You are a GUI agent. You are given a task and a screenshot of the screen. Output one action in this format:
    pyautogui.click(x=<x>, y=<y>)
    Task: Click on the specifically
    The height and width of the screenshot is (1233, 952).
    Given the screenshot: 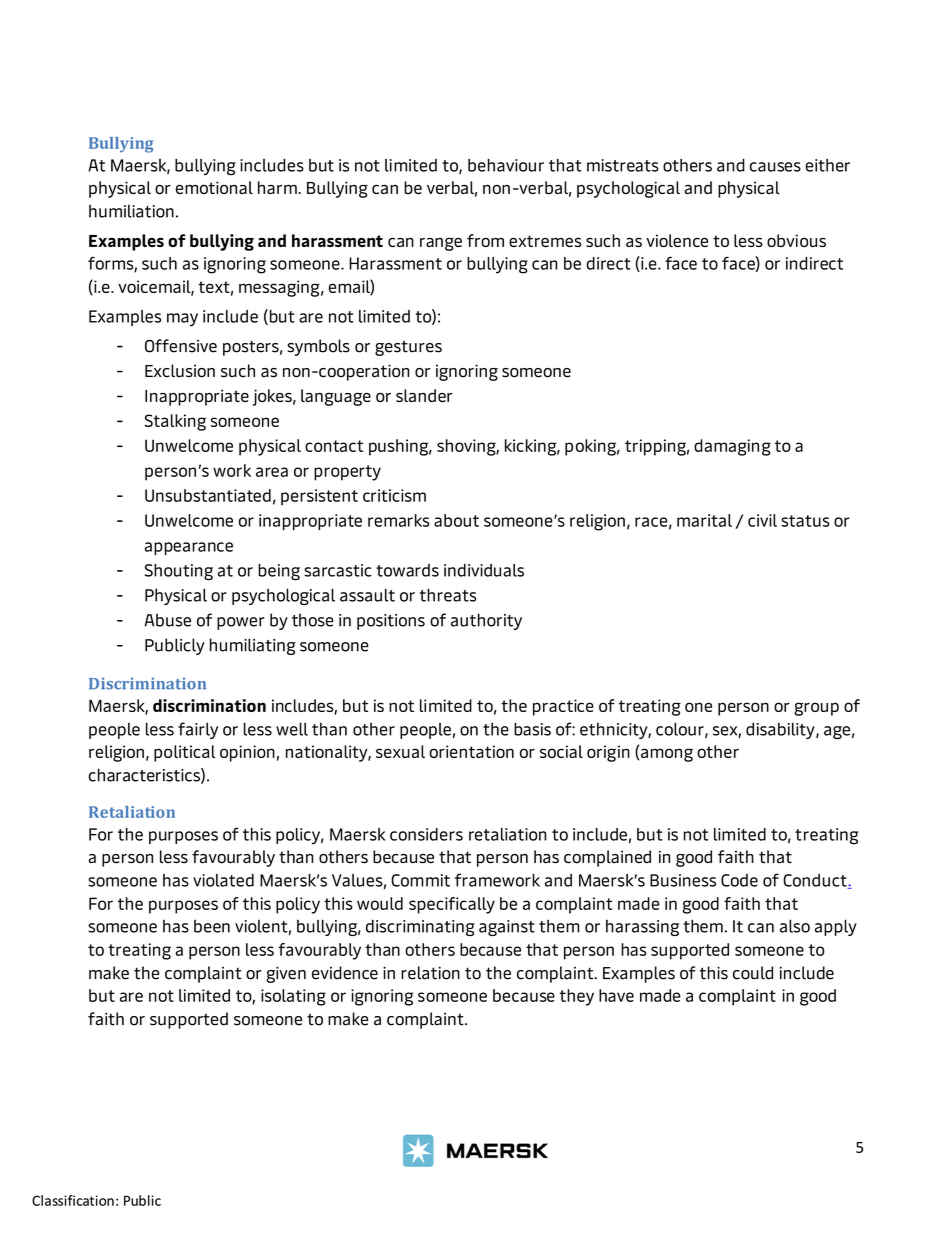 What is the action you would take?
    pyautogui.click(x=452, y=905)
